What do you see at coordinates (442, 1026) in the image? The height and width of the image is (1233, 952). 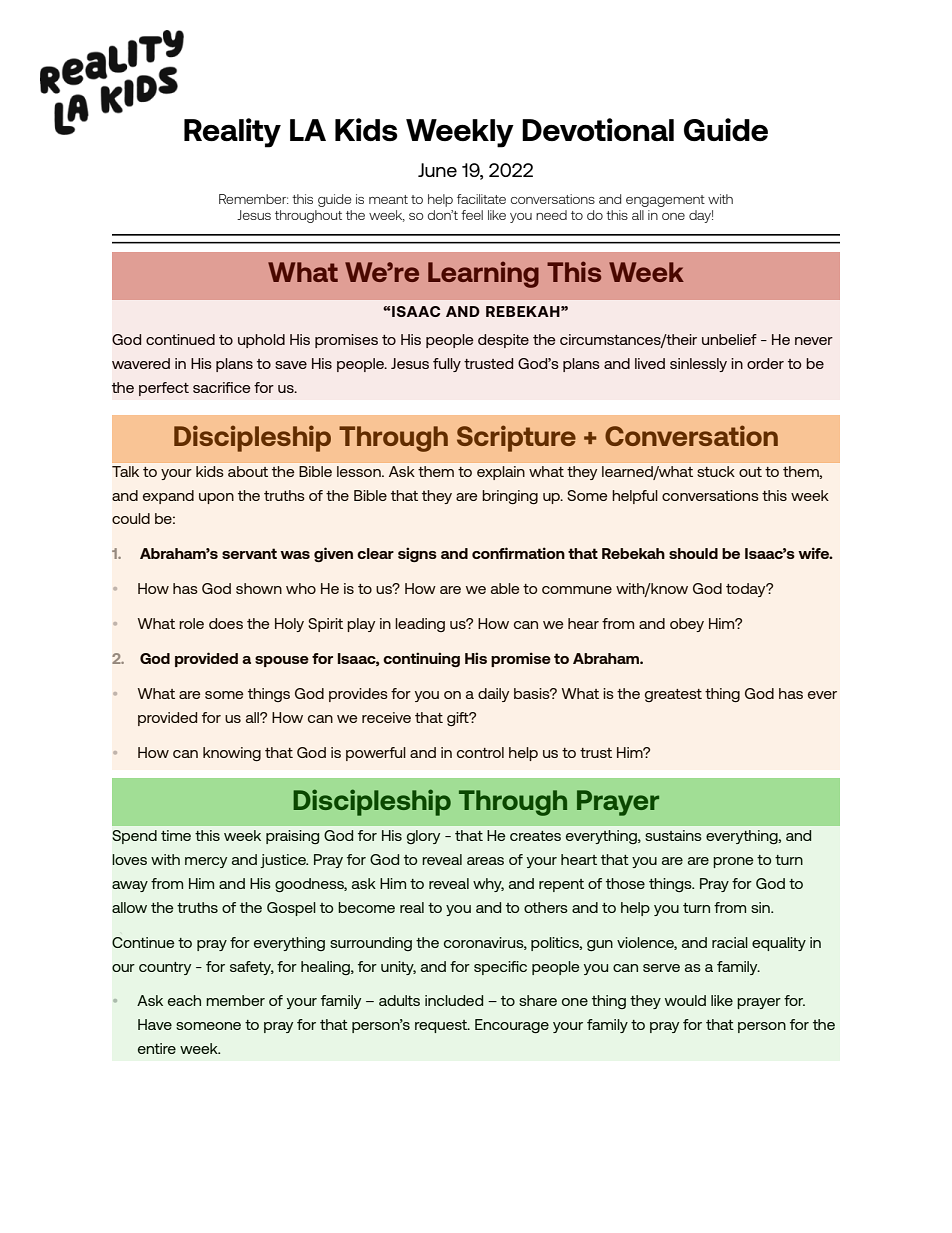 I see `request` at bounding box center [442, 1026].
